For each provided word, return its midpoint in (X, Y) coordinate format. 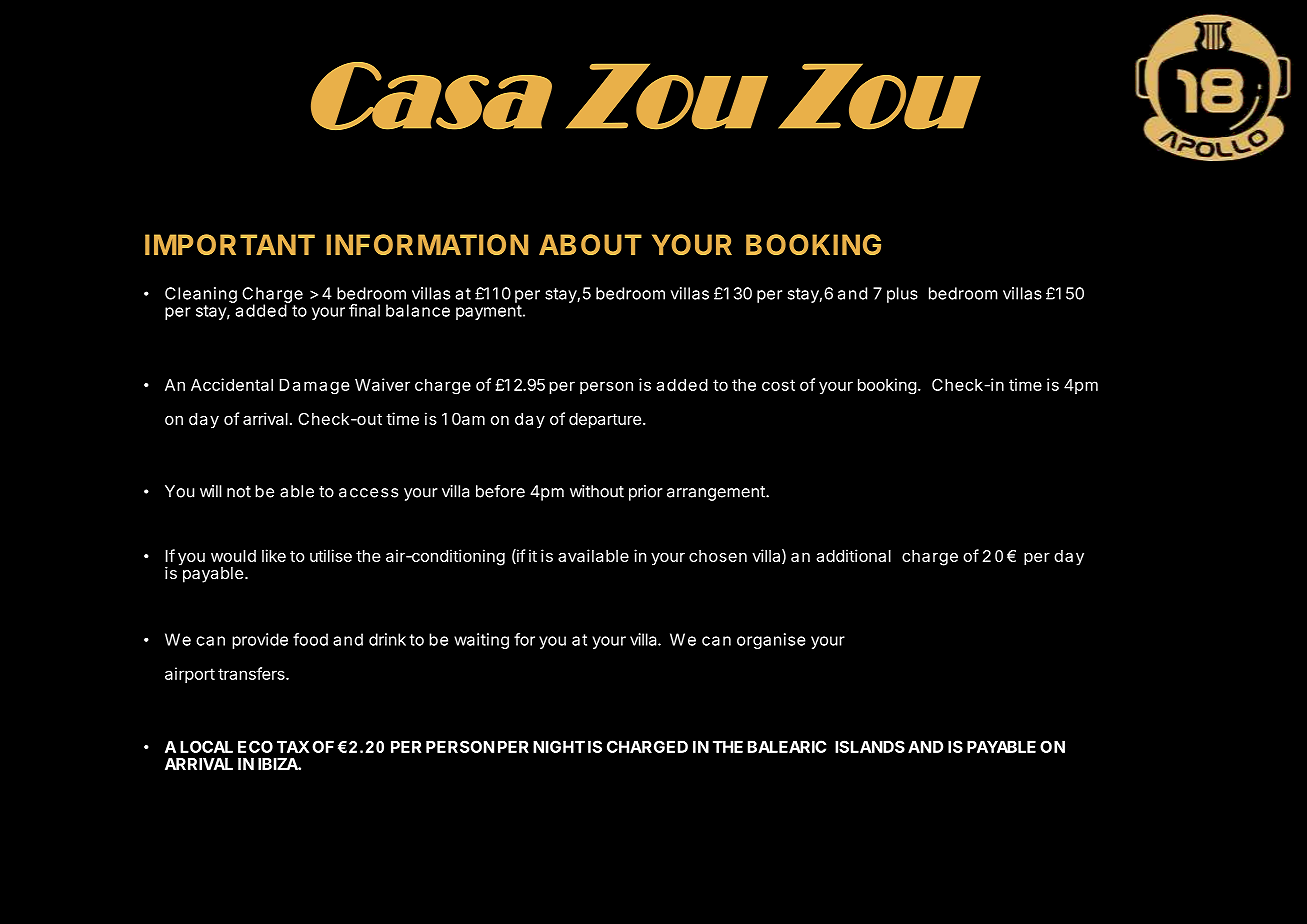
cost (778, 385)
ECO (255, 746)
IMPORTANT (230, 244)
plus (902, 295)
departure (605, 421)
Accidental (232, 384)
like (274, 555)
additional (853, 555)
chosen (718, 556)
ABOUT (590, 244)
